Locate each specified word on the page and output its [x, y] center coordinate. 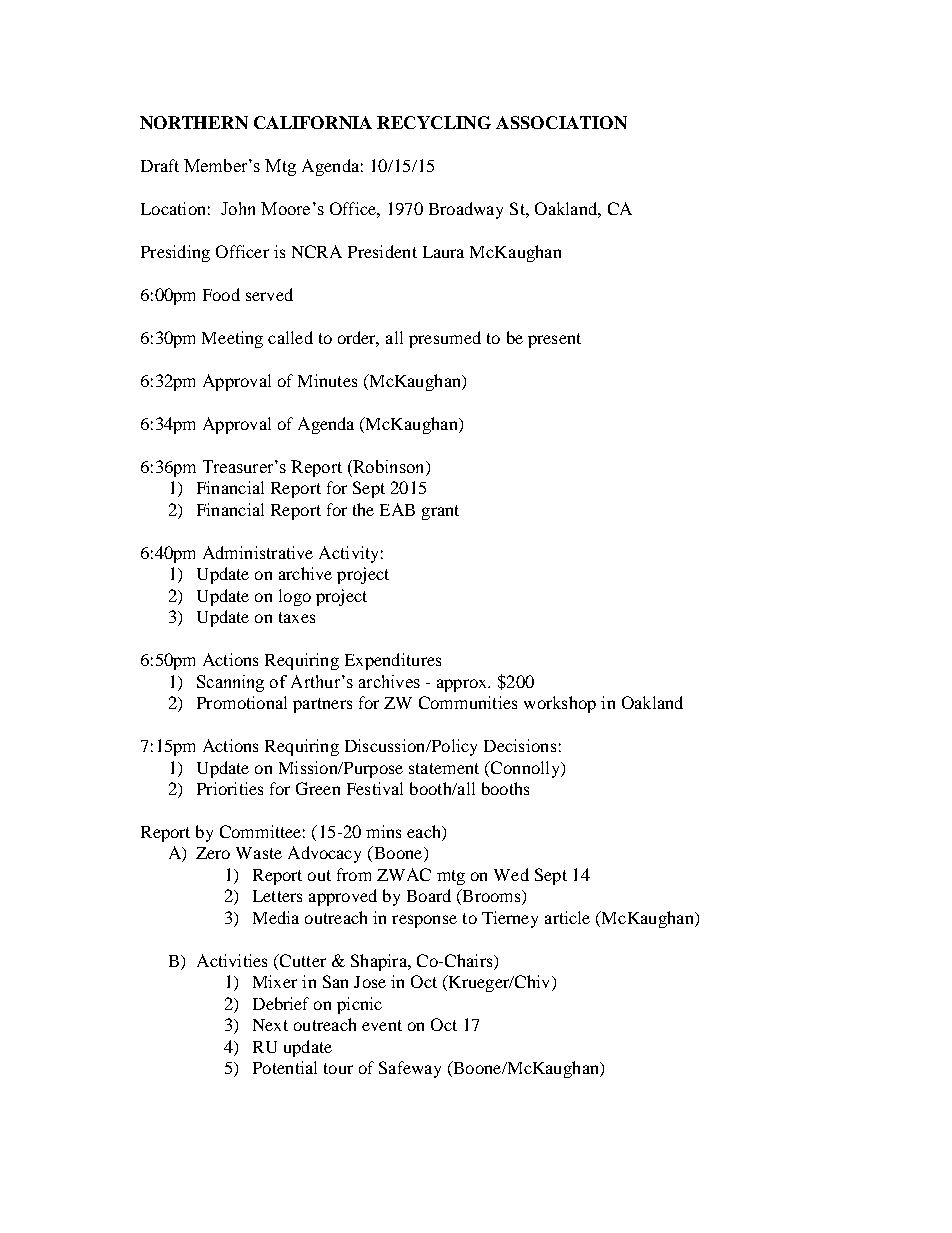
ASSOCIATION [561, 122]
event [382, 1025]
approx [463, 685]
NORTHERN [194, 122]
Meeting [232, 339]
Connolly [525, 769]
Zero [213, 853]
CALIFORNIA [313, 122]
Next [270, 1025]
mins [383, 831]
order [358, 338]
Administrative [258, 552]
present [554, 340]
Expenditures [393, 661]
